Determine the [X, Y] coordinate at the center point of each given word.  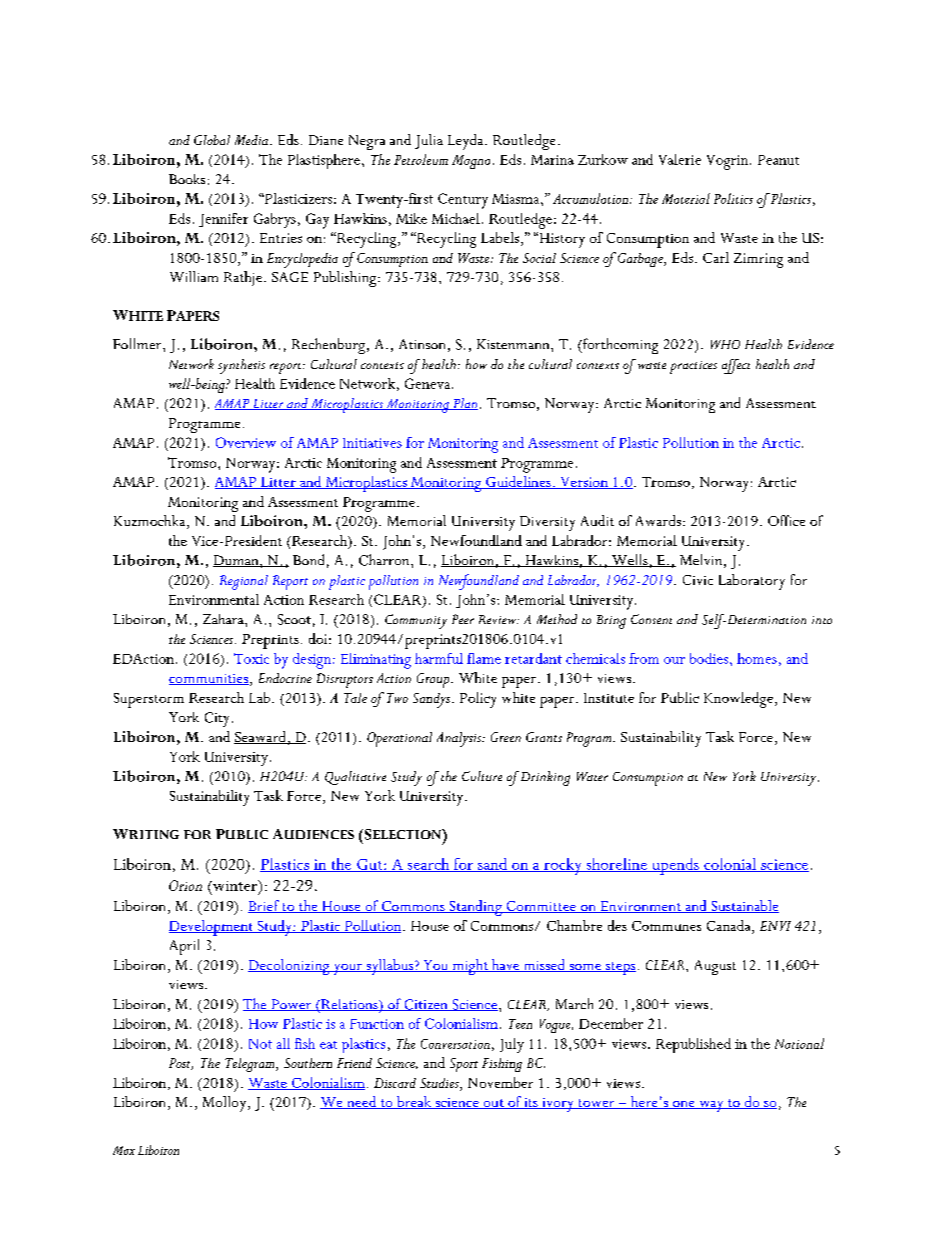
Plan [464, 404]
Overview [246, 442]
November [500, 1082]
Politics [733, 198]
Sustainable [744, 906]
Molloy [226, 1104]
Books [187, 179]
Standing [475, 908]
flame [484, 658]
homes [757, 658]
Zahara [224, 619]
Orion [185, 885]
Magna [471, 162]
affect [736, 366]
